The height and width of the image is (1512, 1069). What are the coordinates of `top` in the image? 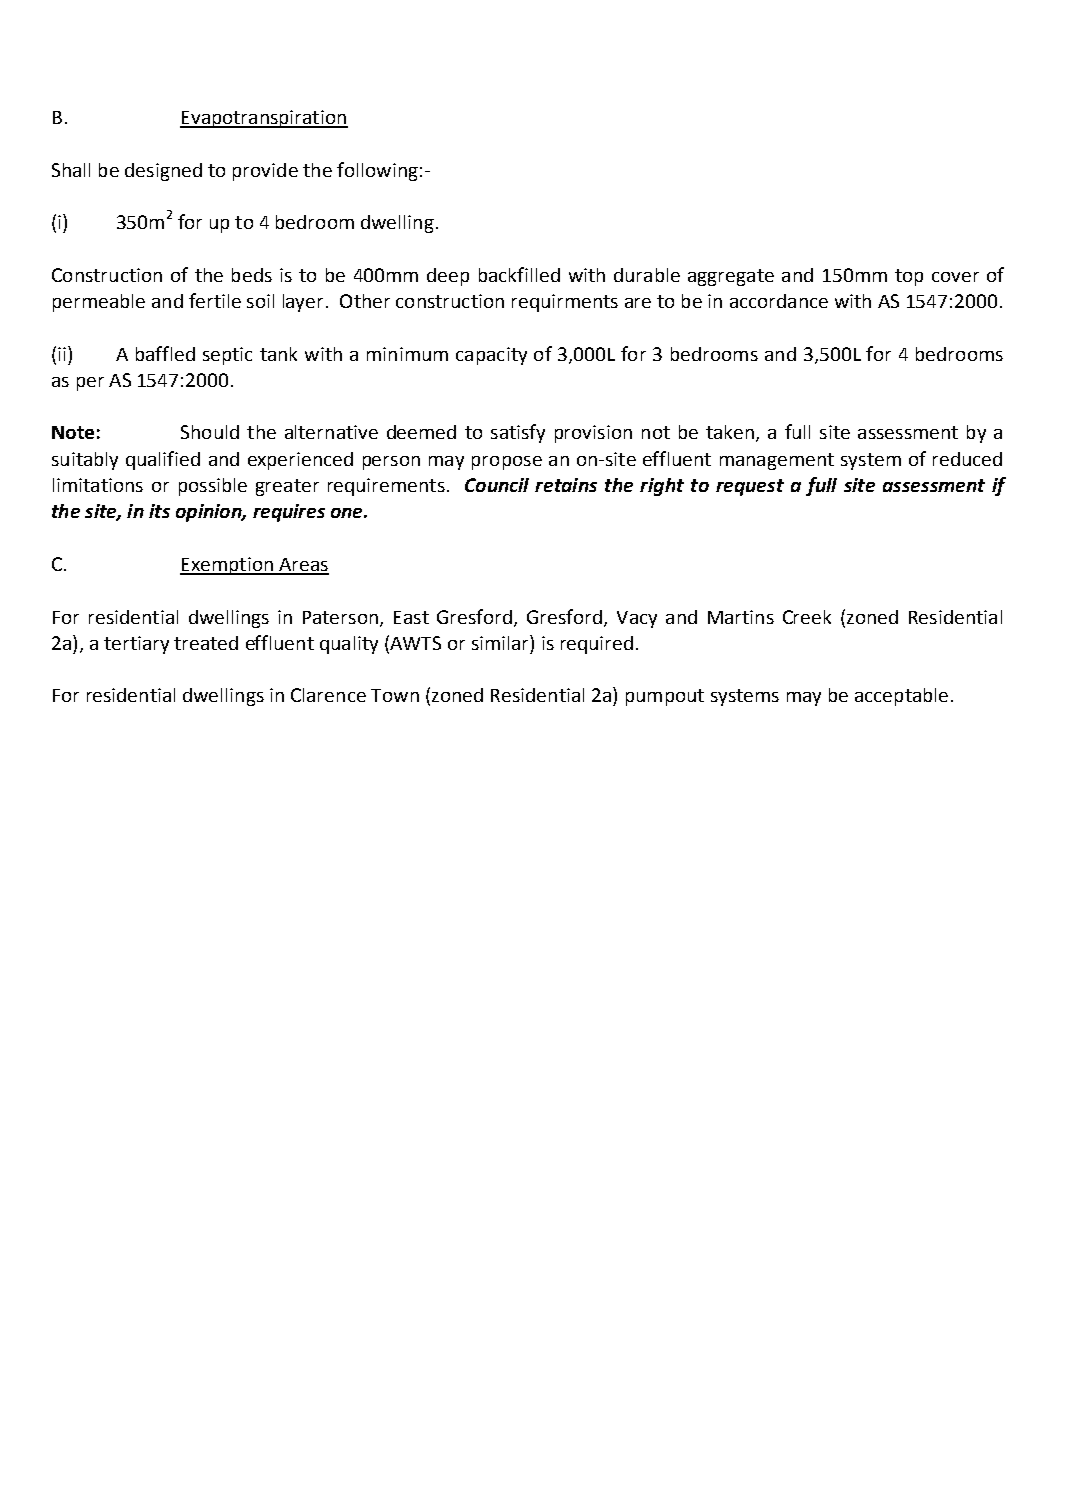 It's located at (909, 277).
